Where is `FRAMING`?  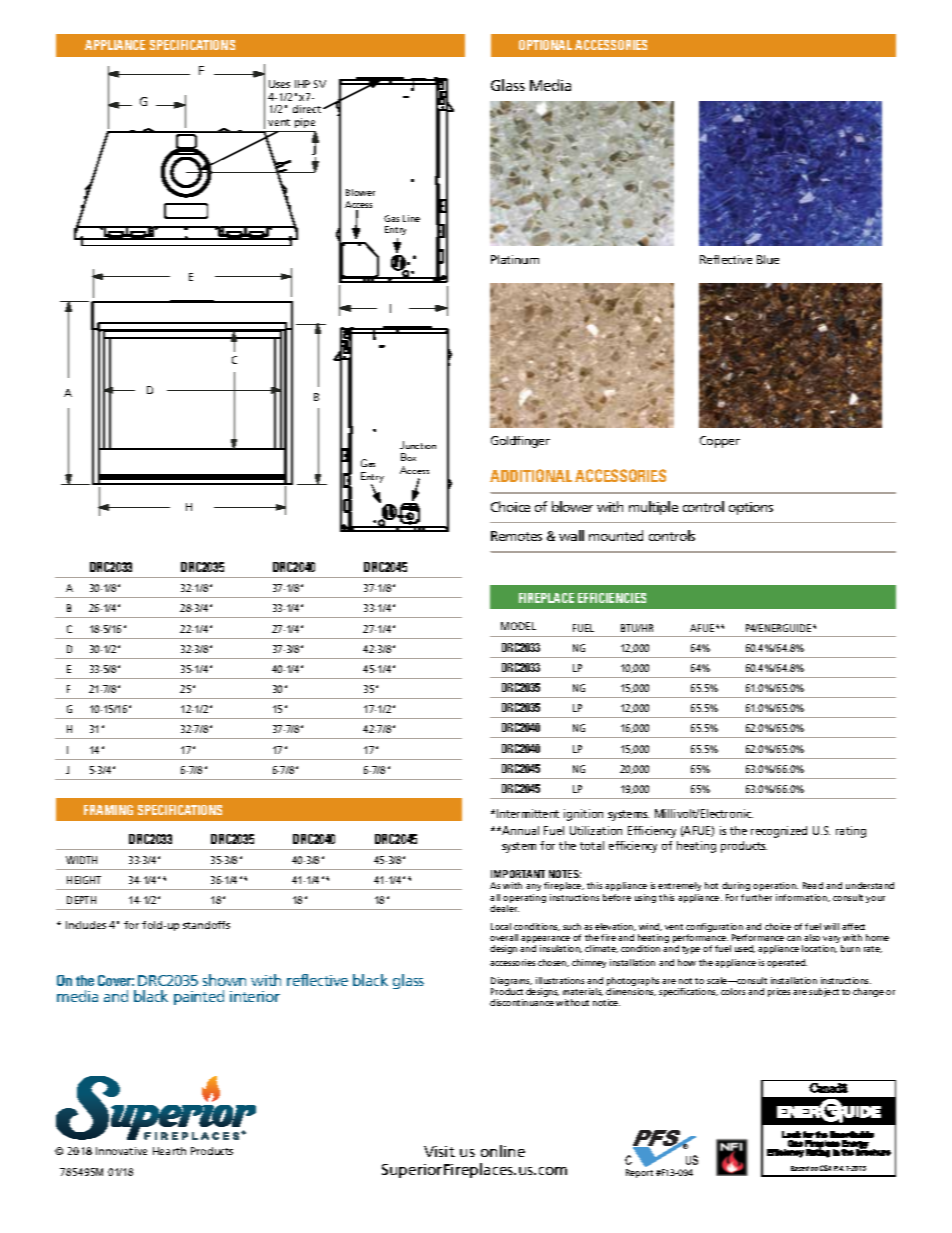 FRAMING is located at coordinates (108, 810).
